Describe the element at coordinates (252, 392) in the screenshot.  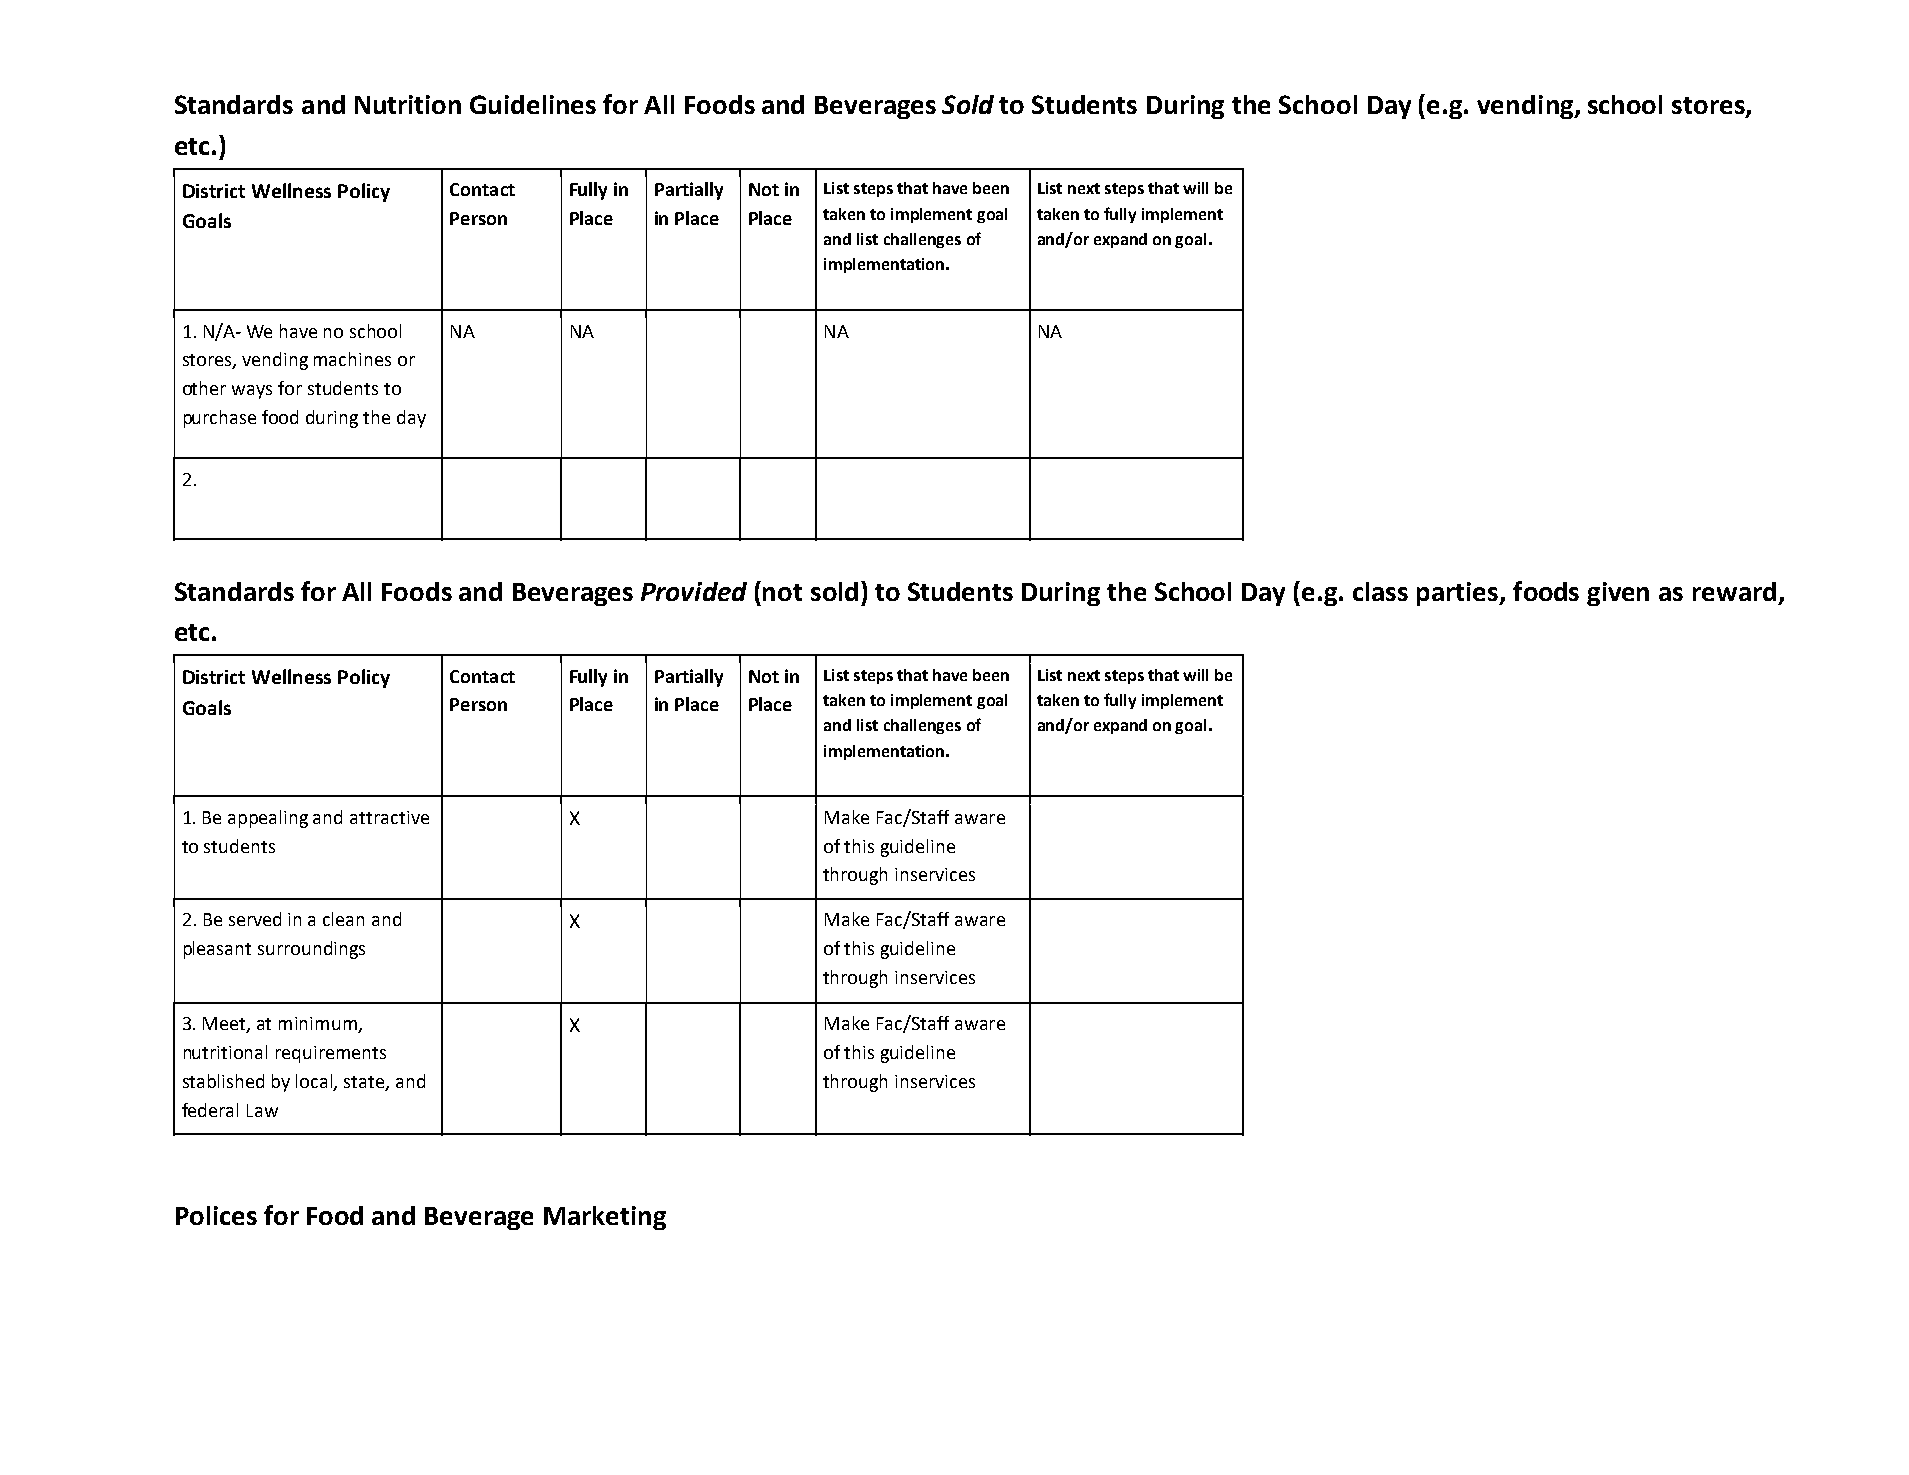
I see `ways` at that location.
